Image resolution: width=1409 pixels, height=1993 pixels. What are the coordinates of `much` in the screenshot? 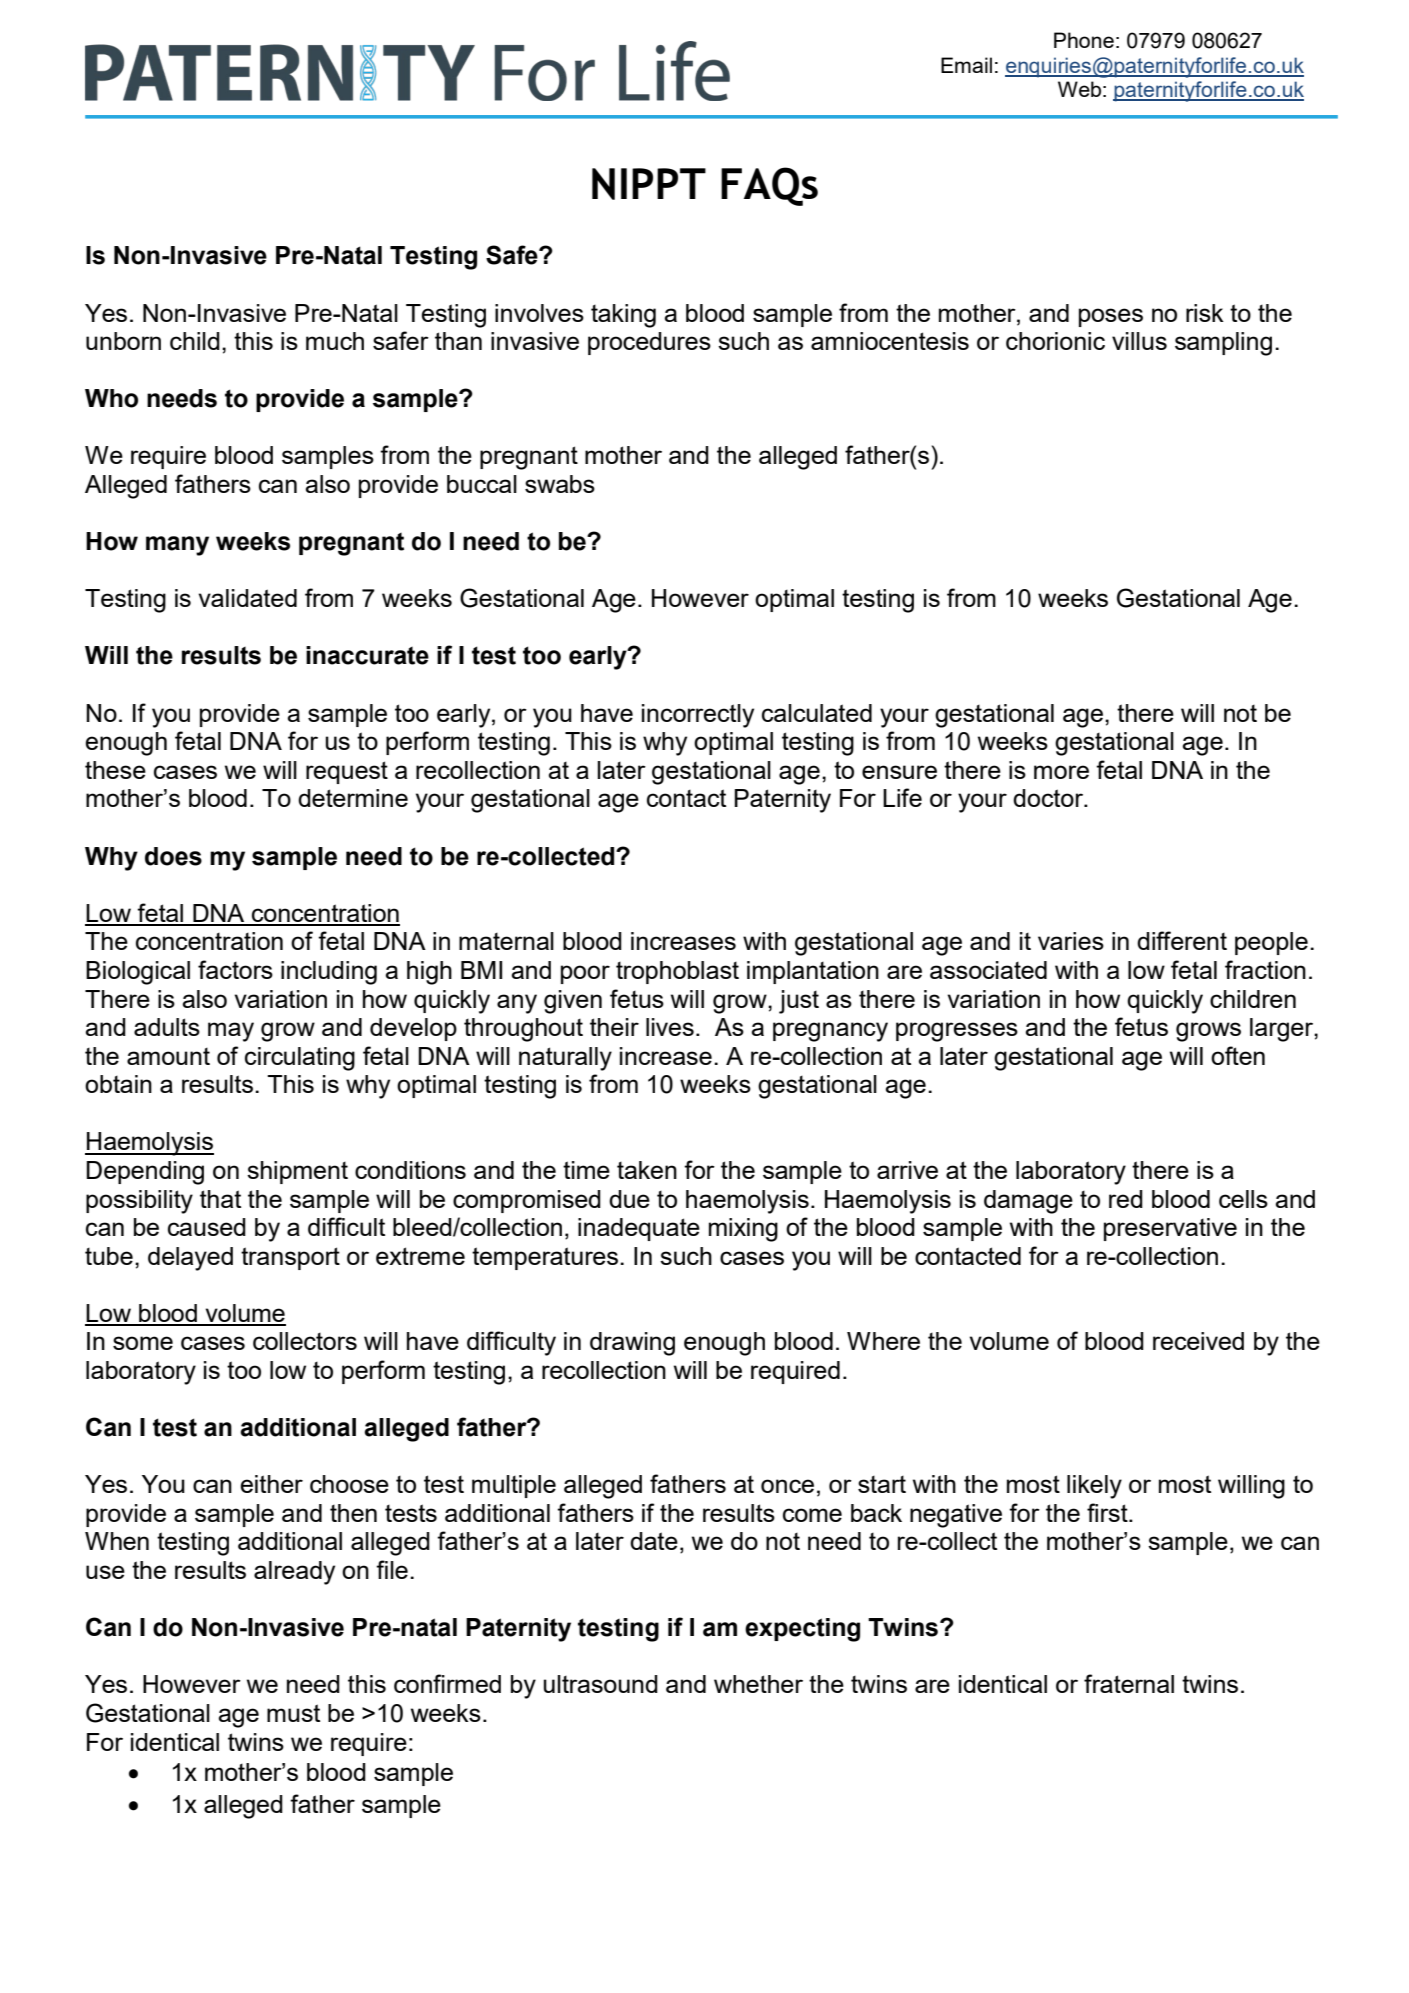 It's located at (335, 341).
